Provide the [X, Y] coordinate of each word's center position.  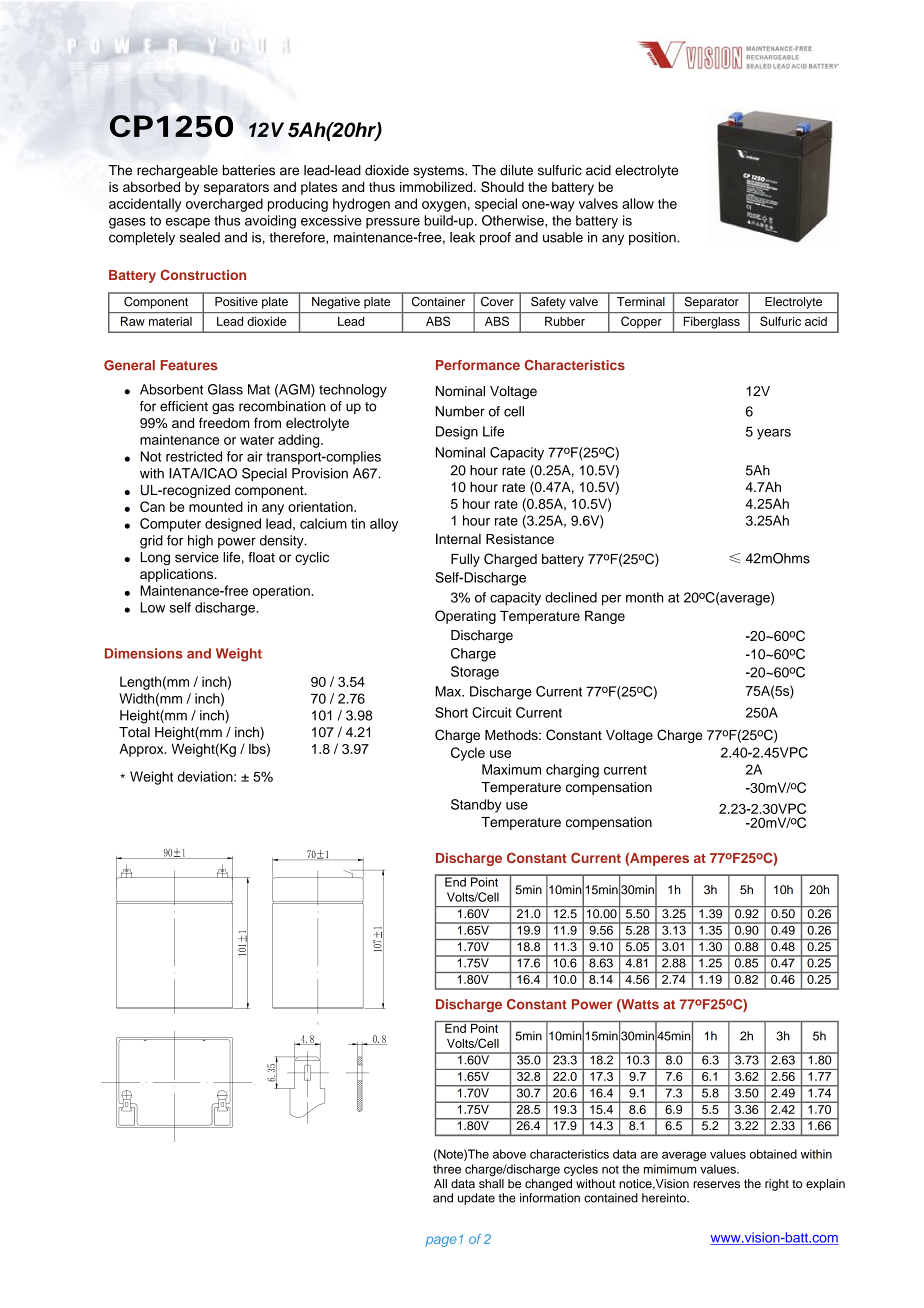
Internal [458, 538]
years [774, 434]
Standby [476, 806]
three [447, 1169]
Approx [142, 750]
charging [572, 771]
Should [502, 186]
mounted [216, 506]
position [653, 238]
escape [188, 223]
